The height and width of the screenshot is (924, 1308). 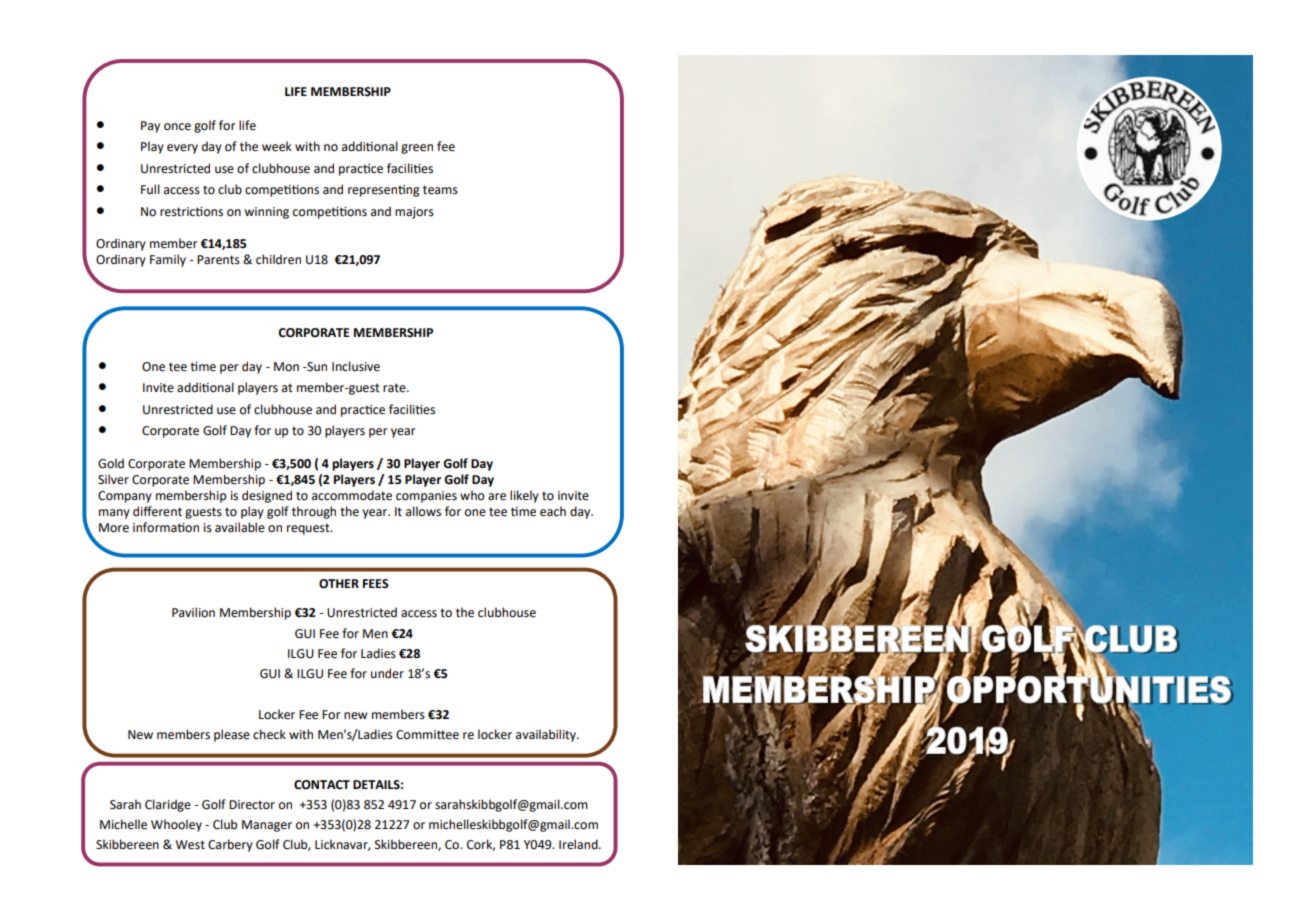 I want to click on CONTACT, so click(x=322, y=785).
